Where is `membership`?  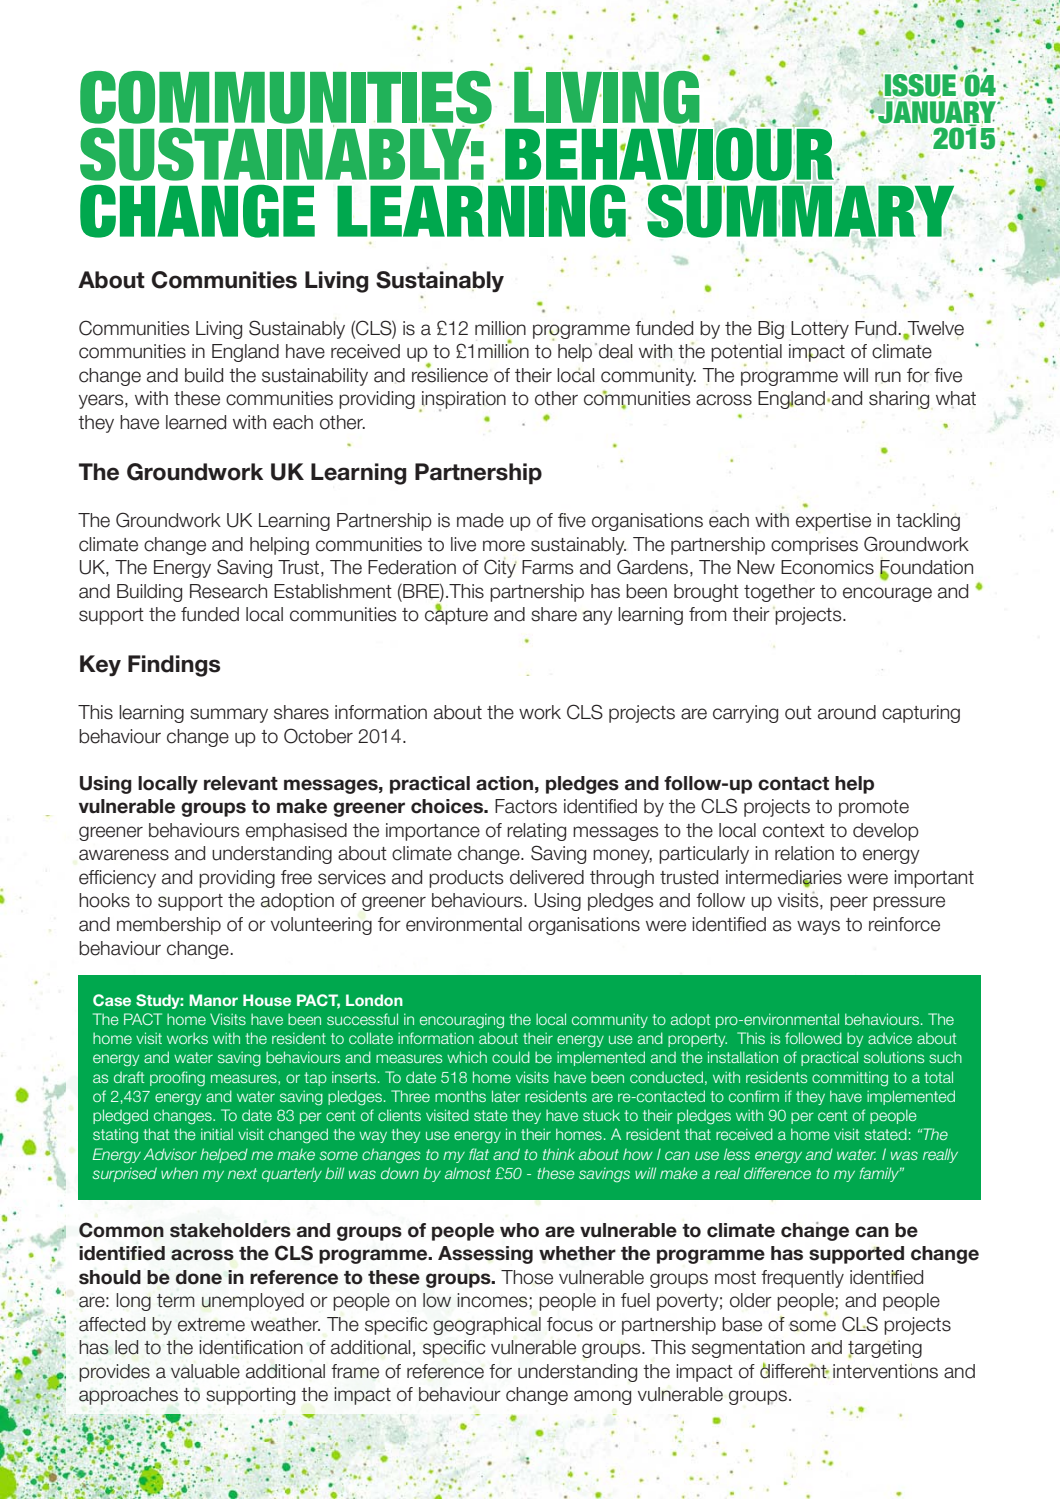
membership is located at coordinates (169, 926).
